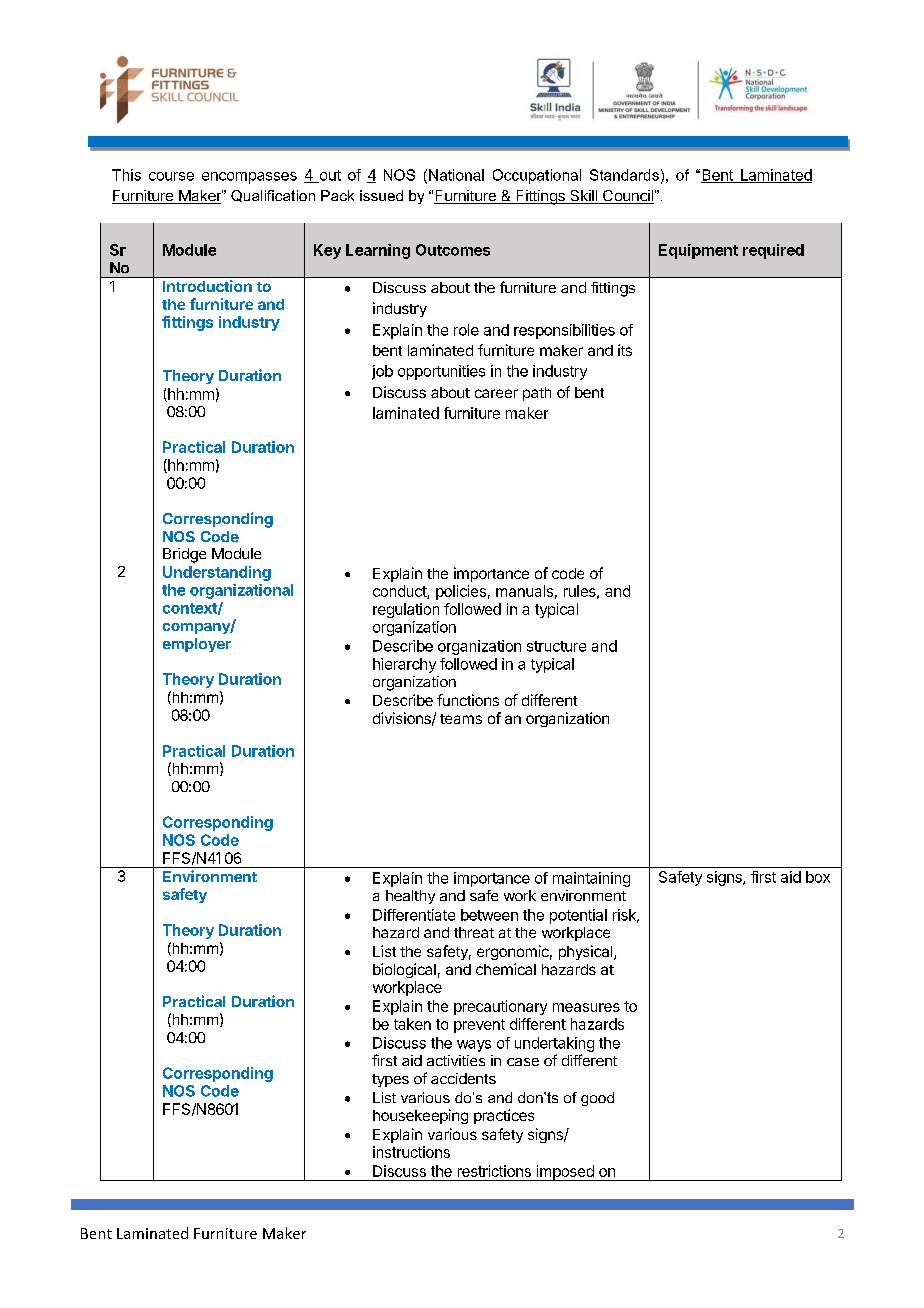 Image resolution: width=924 pixels, height=1308 pixels. What do you see at coordinates (494, 1171) in the page?
I see `restrictions` at bounding box center [494, 1171].
